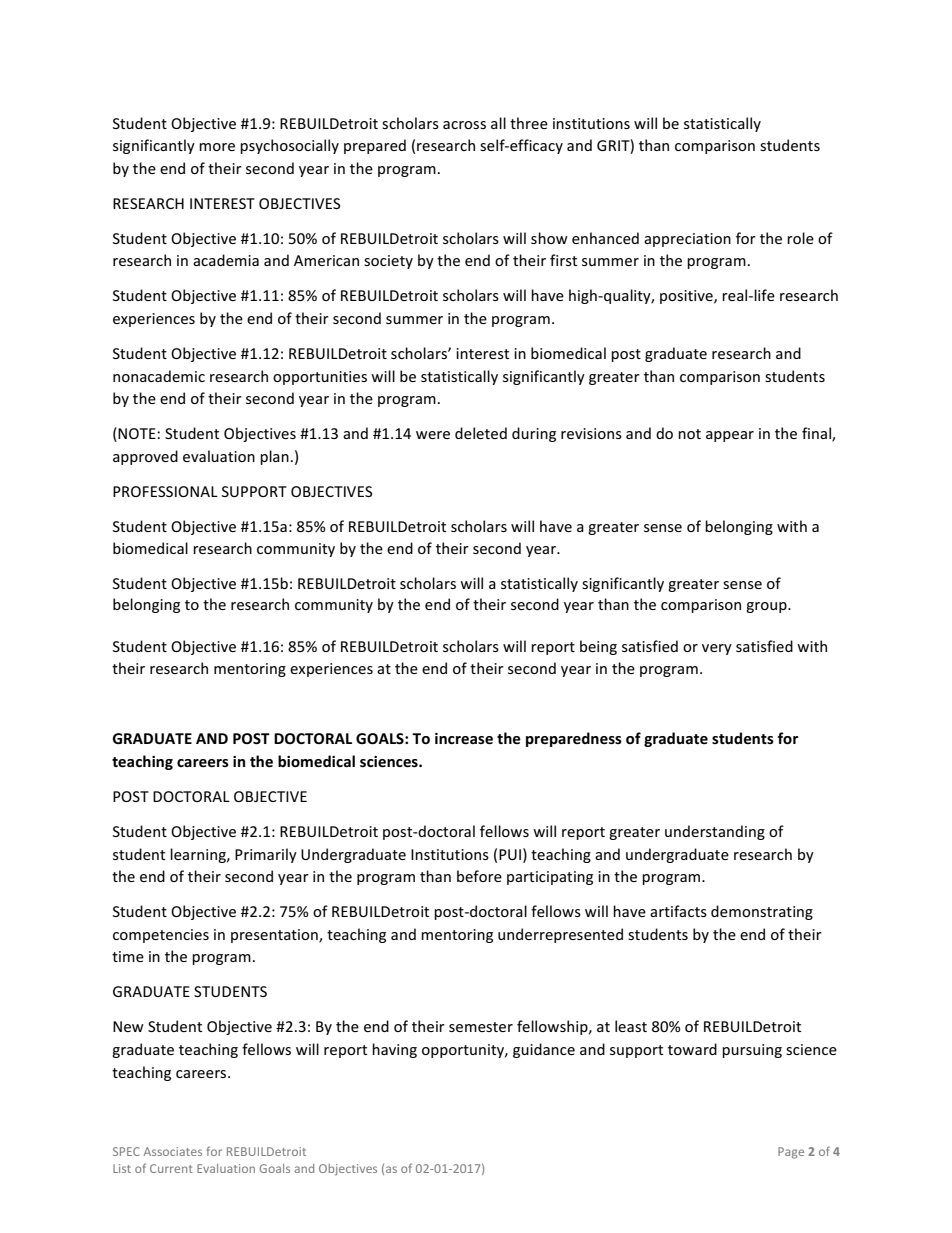 This screenshot has height=1233, width=952. I want to click on Associates, so click(173, 1151).
